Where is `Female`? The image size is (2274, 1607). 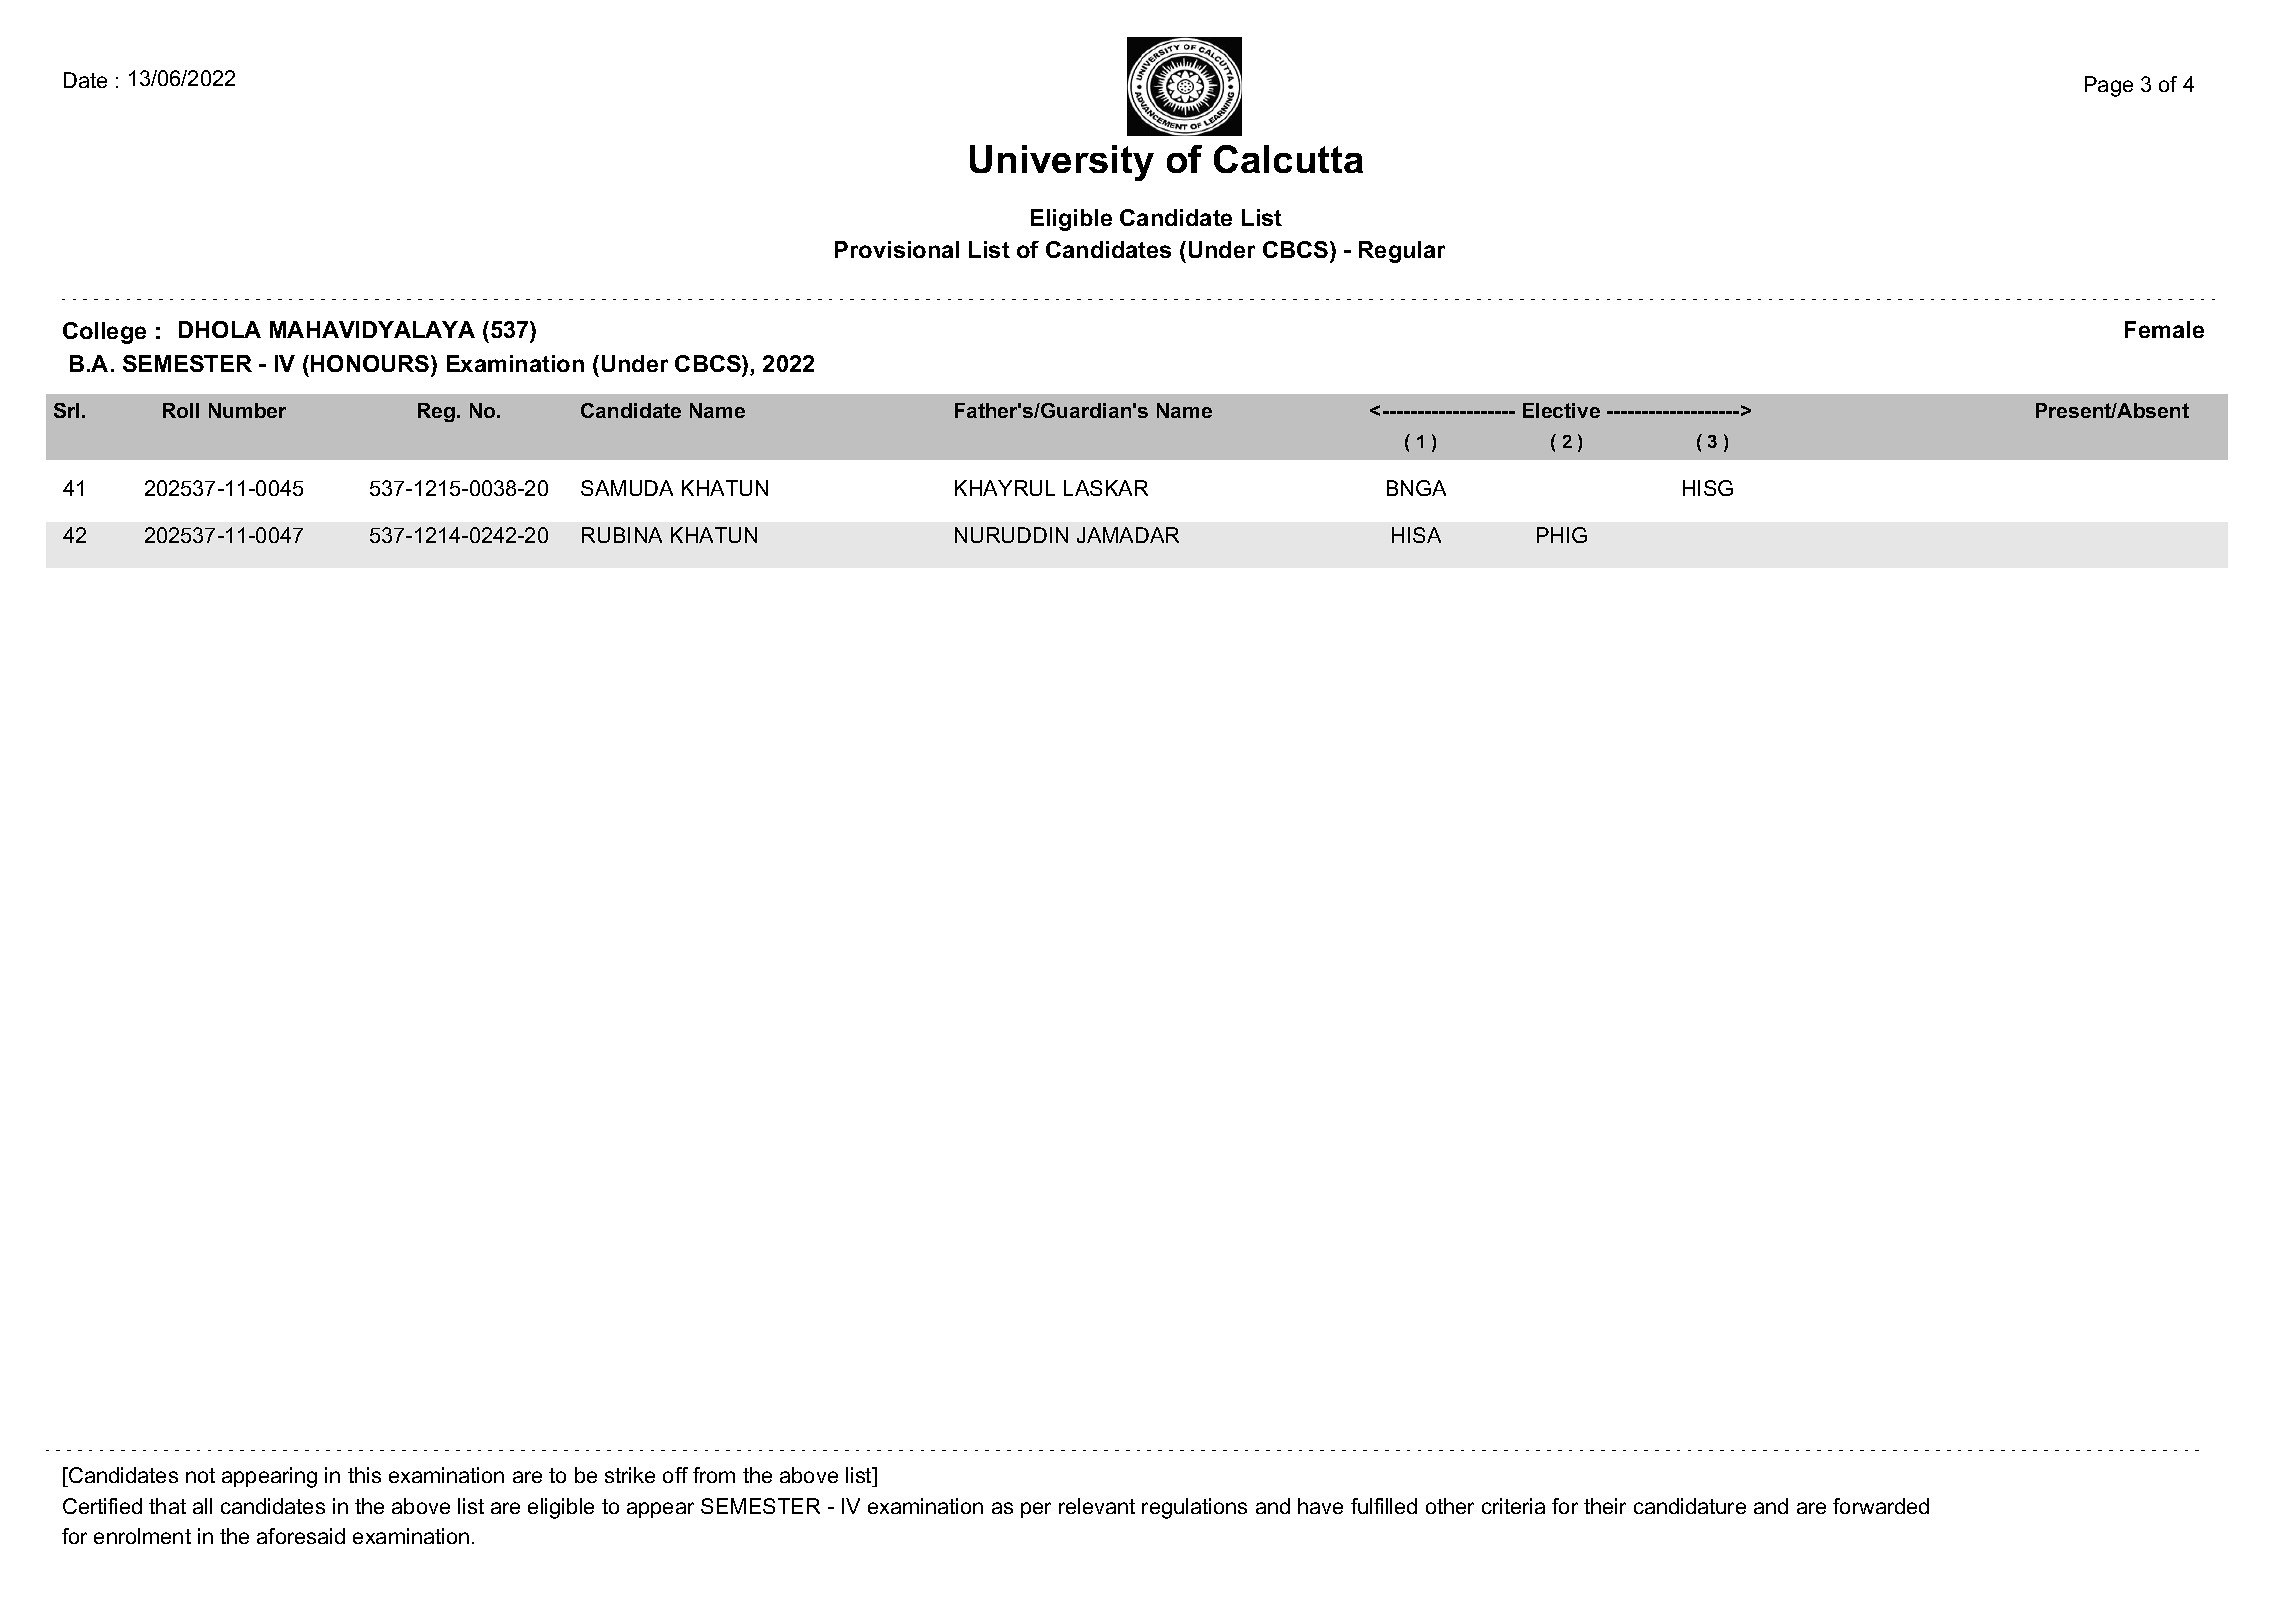 Female is located at coordinates (2164, 329).
